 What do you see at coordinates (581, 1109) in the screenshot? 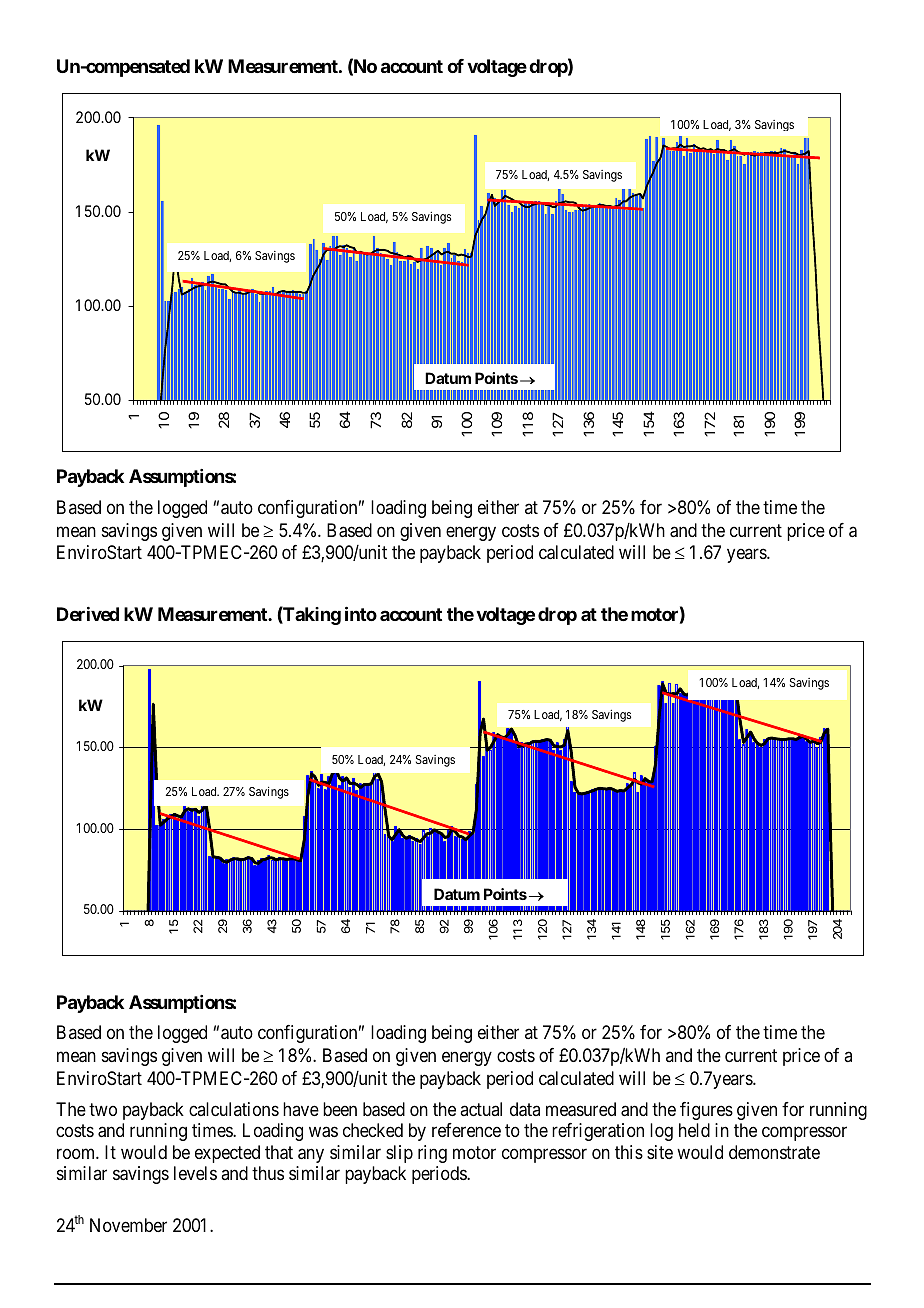
I see `measured` at bounding box center [581, 1109].
